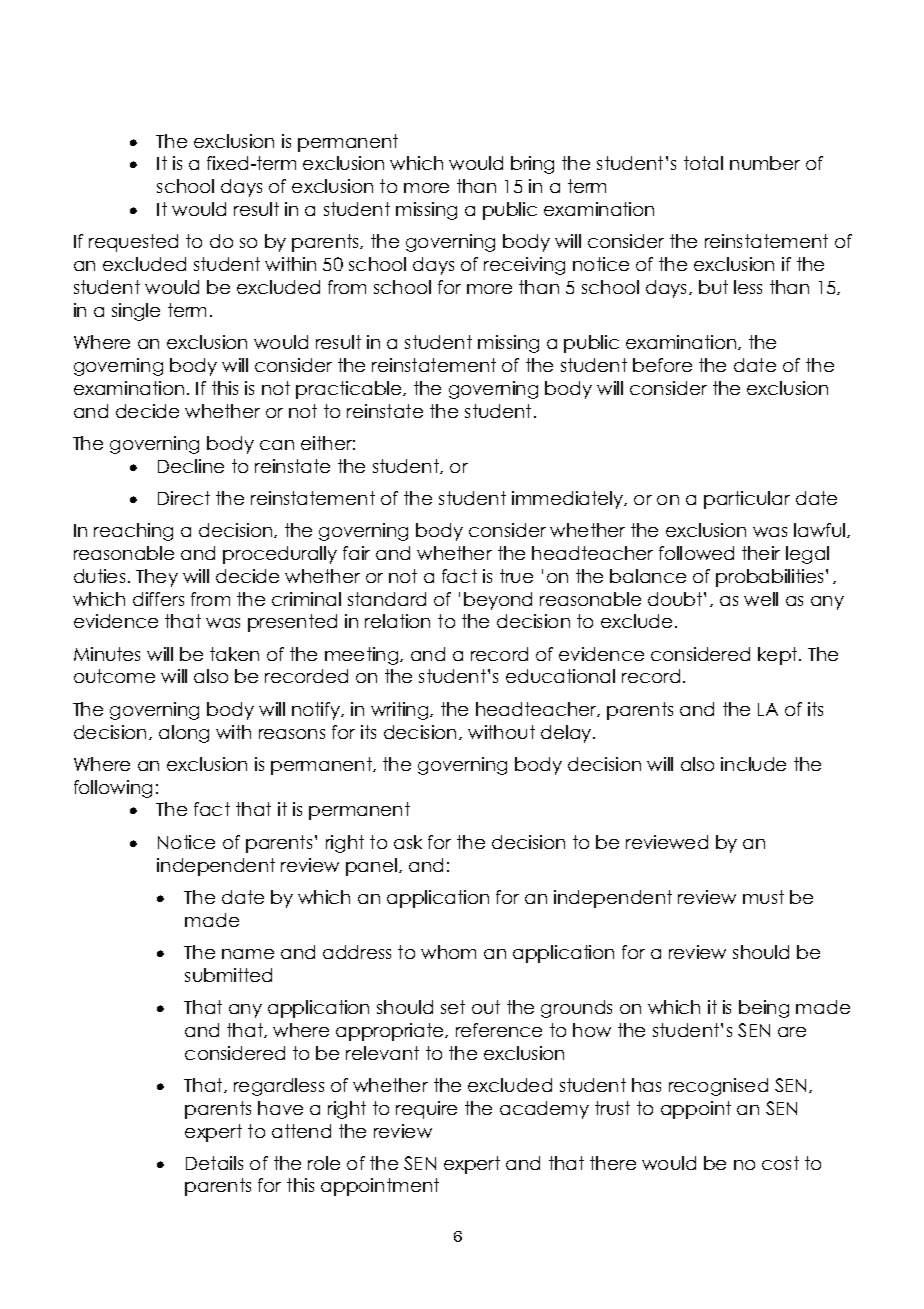 The image size is (924, 1309). Describe the element at coordinates (350, 390) in the screenshot. I see `practicable` at that location.
